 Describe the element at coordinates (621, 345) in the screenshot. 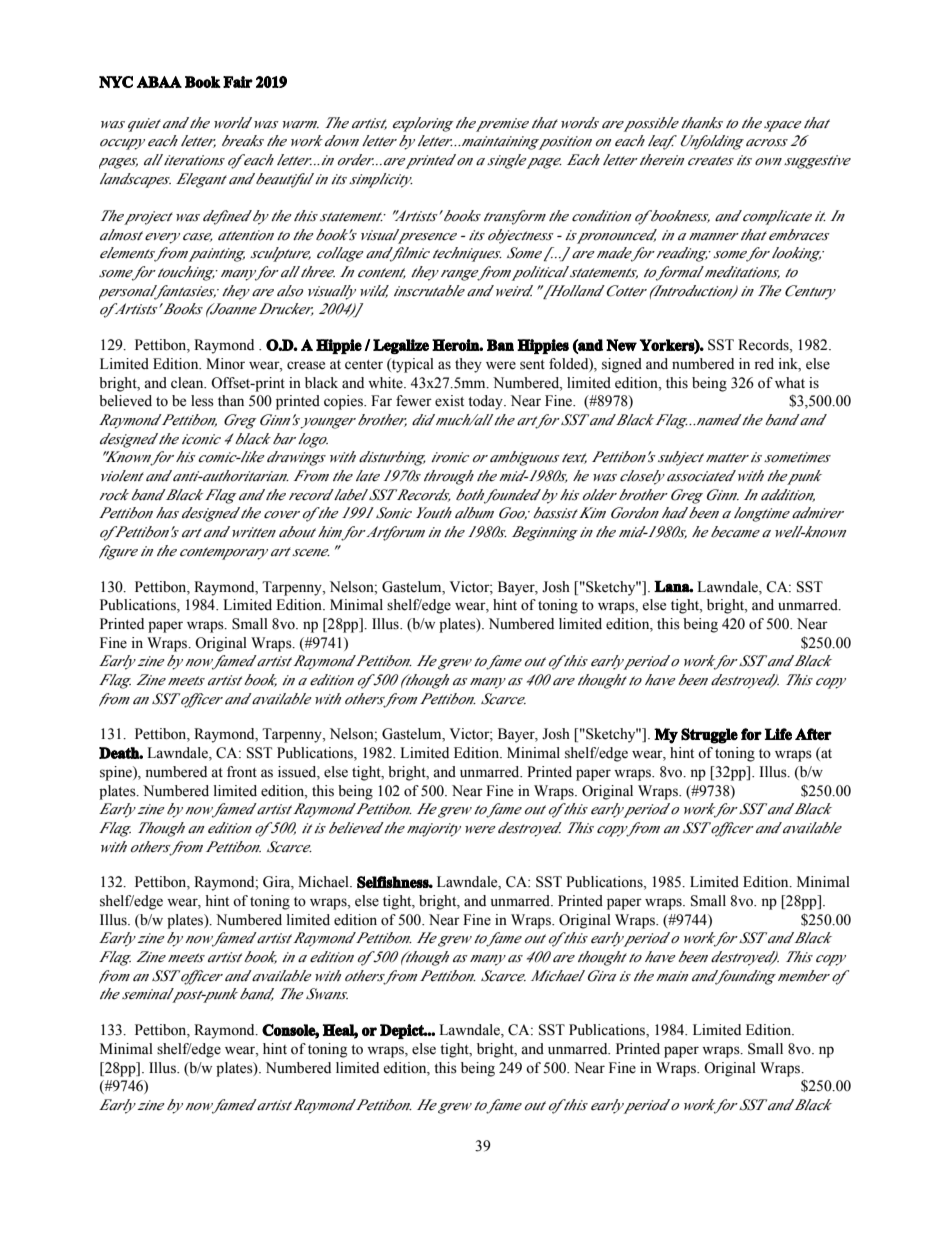

I see `New` at that location.
